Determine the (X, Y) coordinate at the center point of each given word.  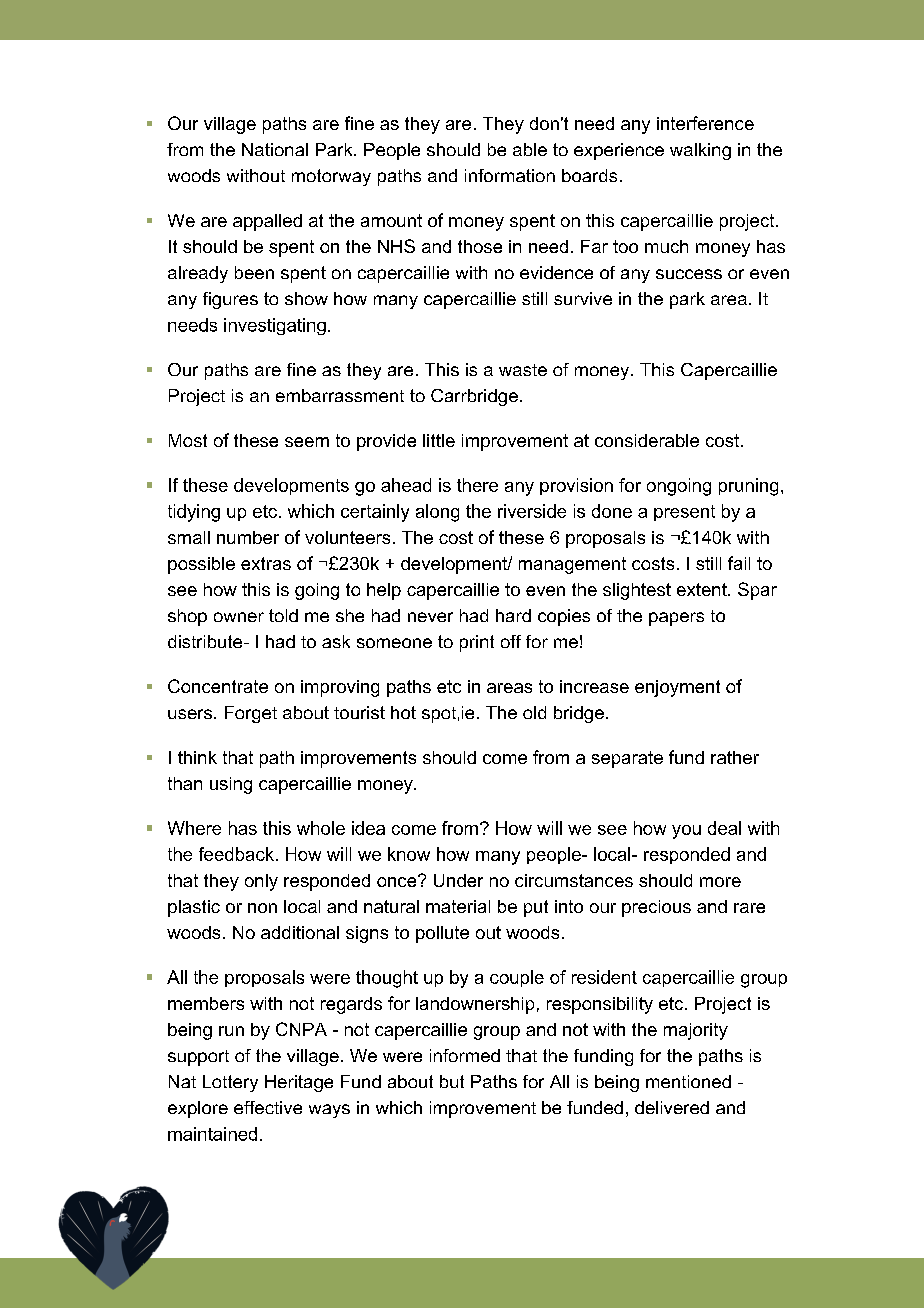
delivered (672, 1107)
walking (700, 151)
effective (268, 1107)
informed (465, 1055)
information (510, 175)
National (275, 149)
